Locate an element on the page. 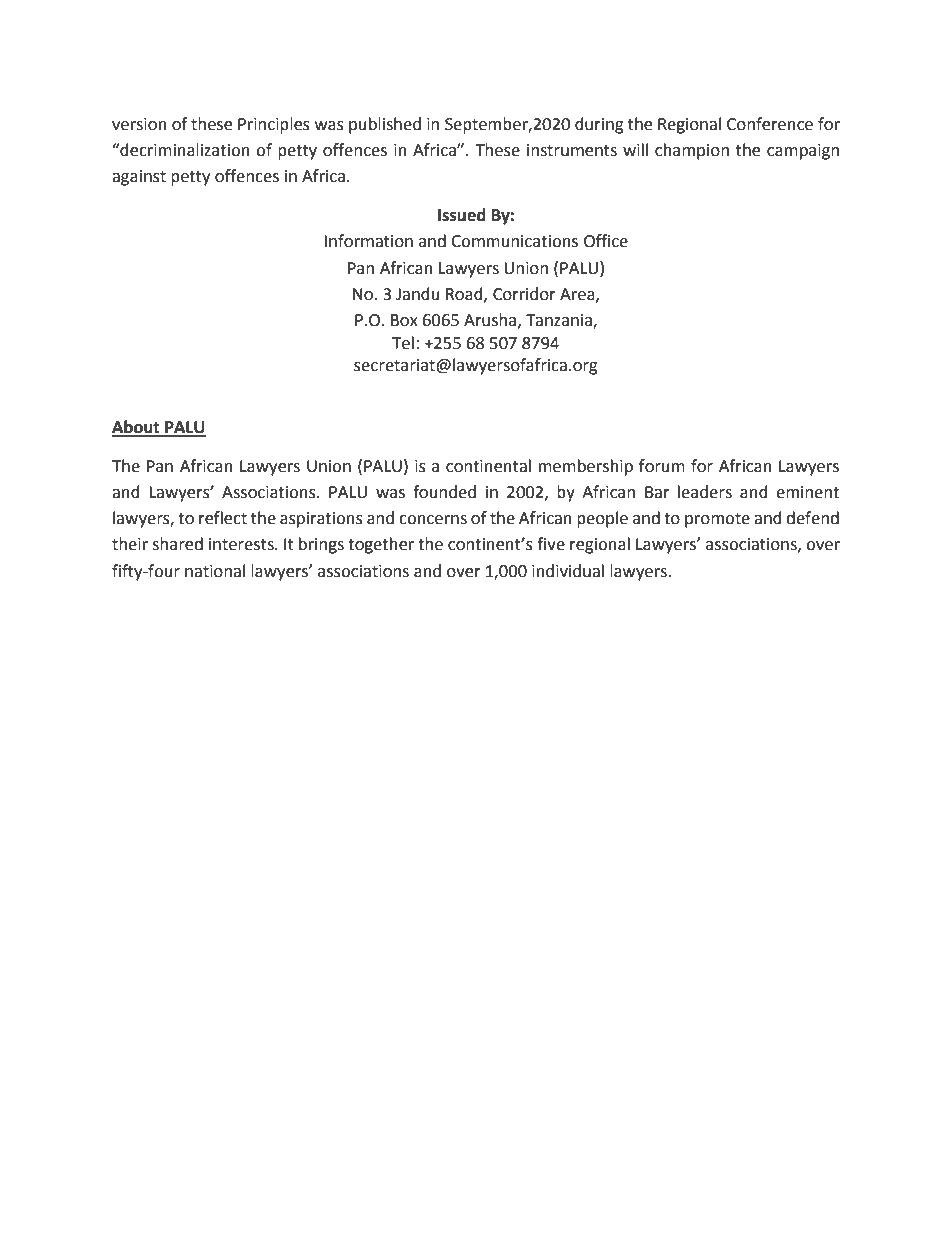 Image resolution: width=952 pixels, height=1233 pixels. Tel is located at coordinates (403, 343).
